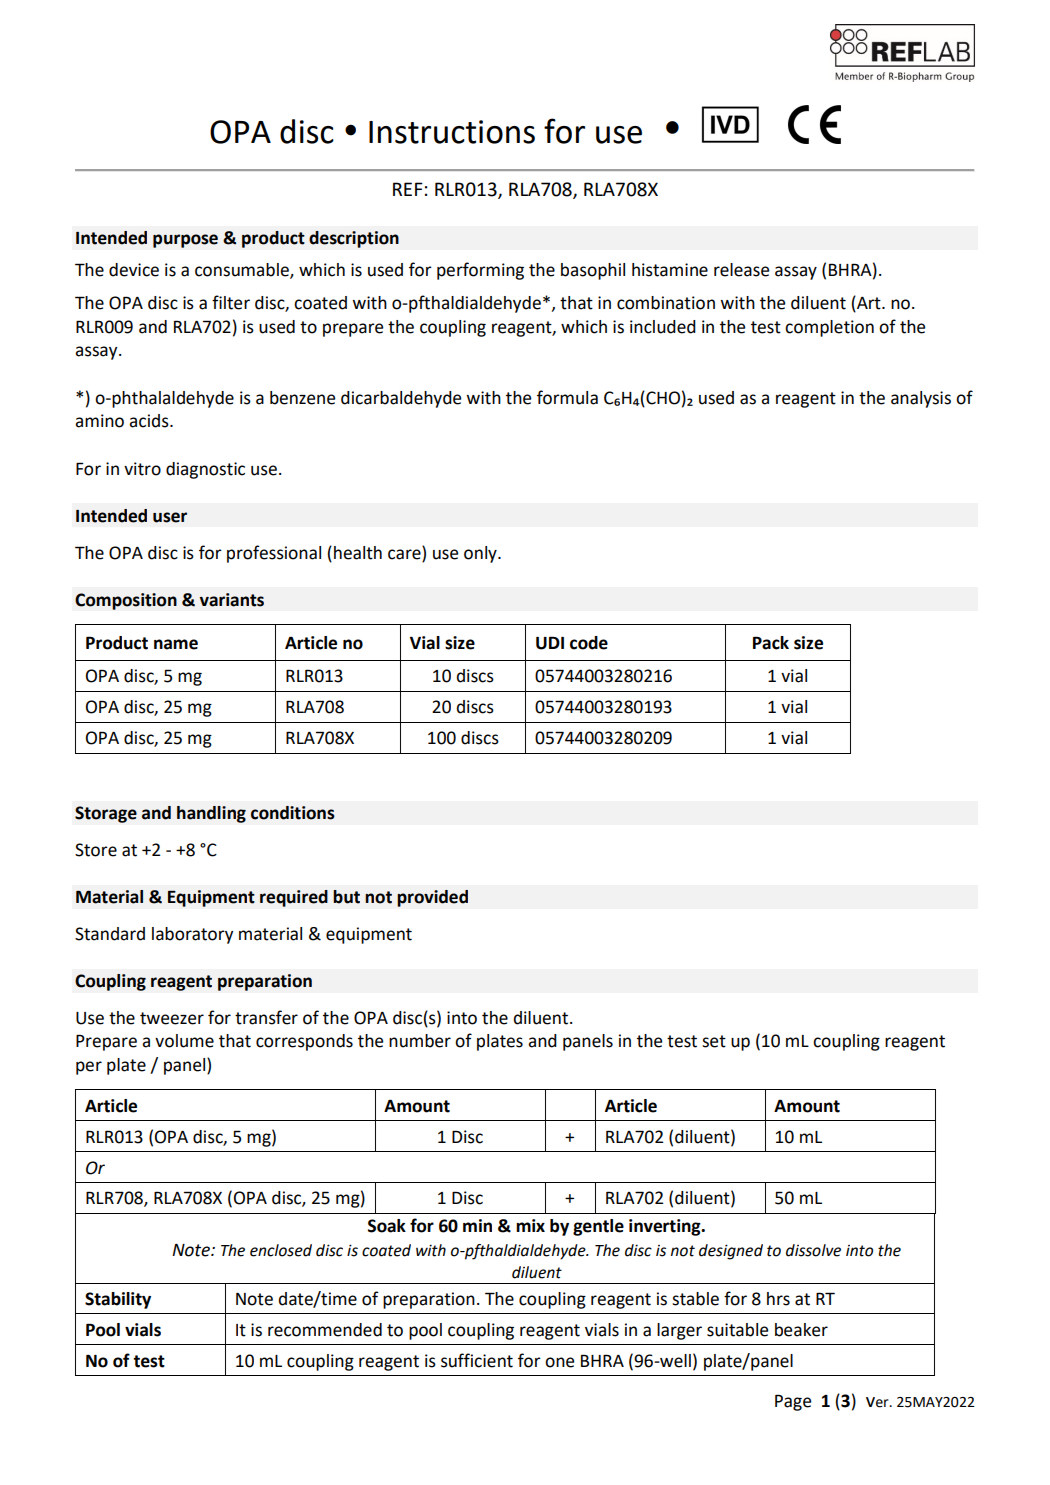 The height and width of the document is (1485, 1050). What do you see at coordinates (567, 397) in the document?
I see `formula` at bounding box center [567, 397].
